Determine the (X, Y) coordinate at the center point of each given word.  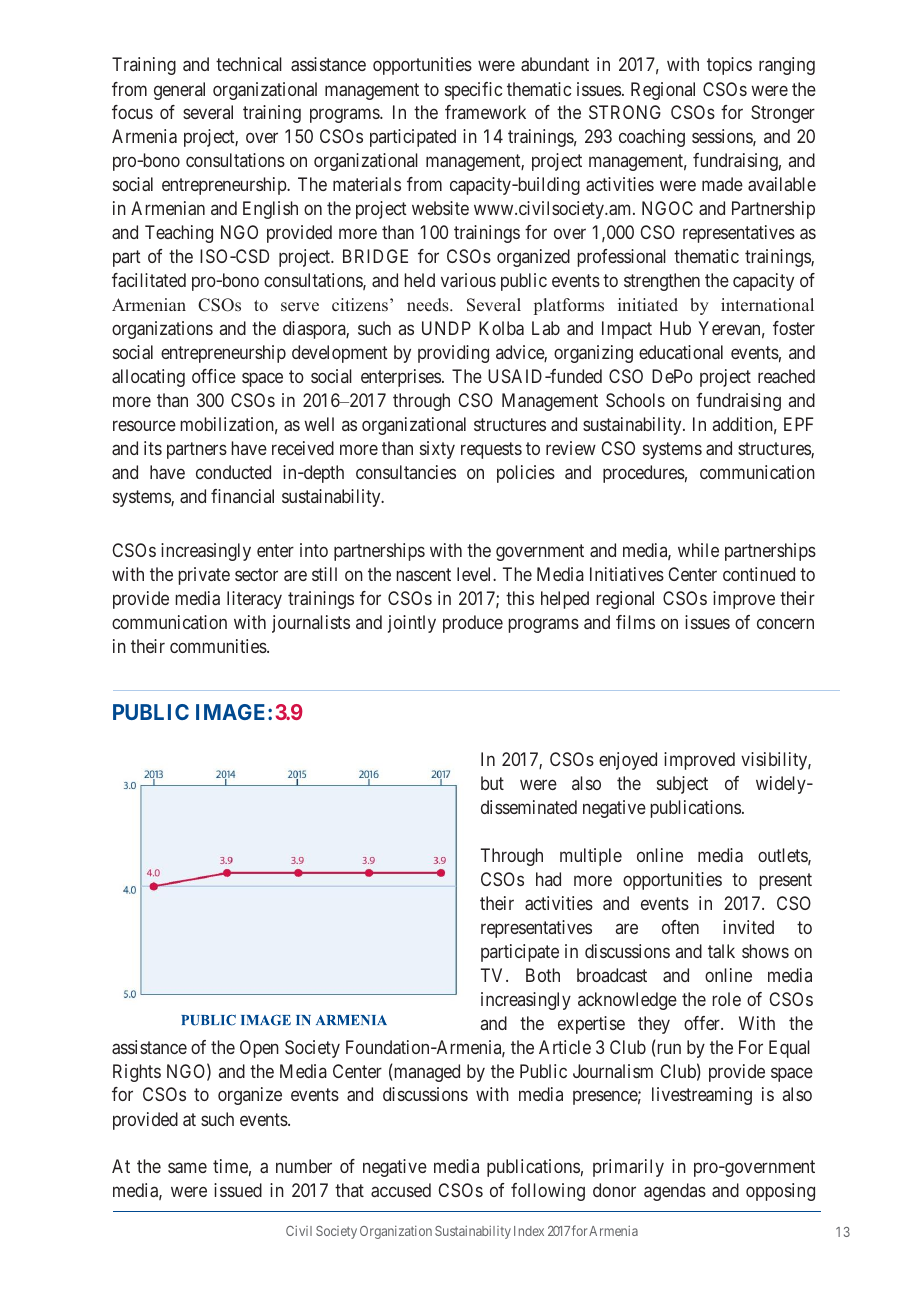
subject (682, 785)
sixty (437, 450)
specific (473, 91)
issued (238, 1190)
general (179, 91)
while (698, 550)
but (492, 783)
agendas (675, 1192)
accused (401, 1190)
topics (729, 66)
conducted (233, 472)
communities (219, 646)
